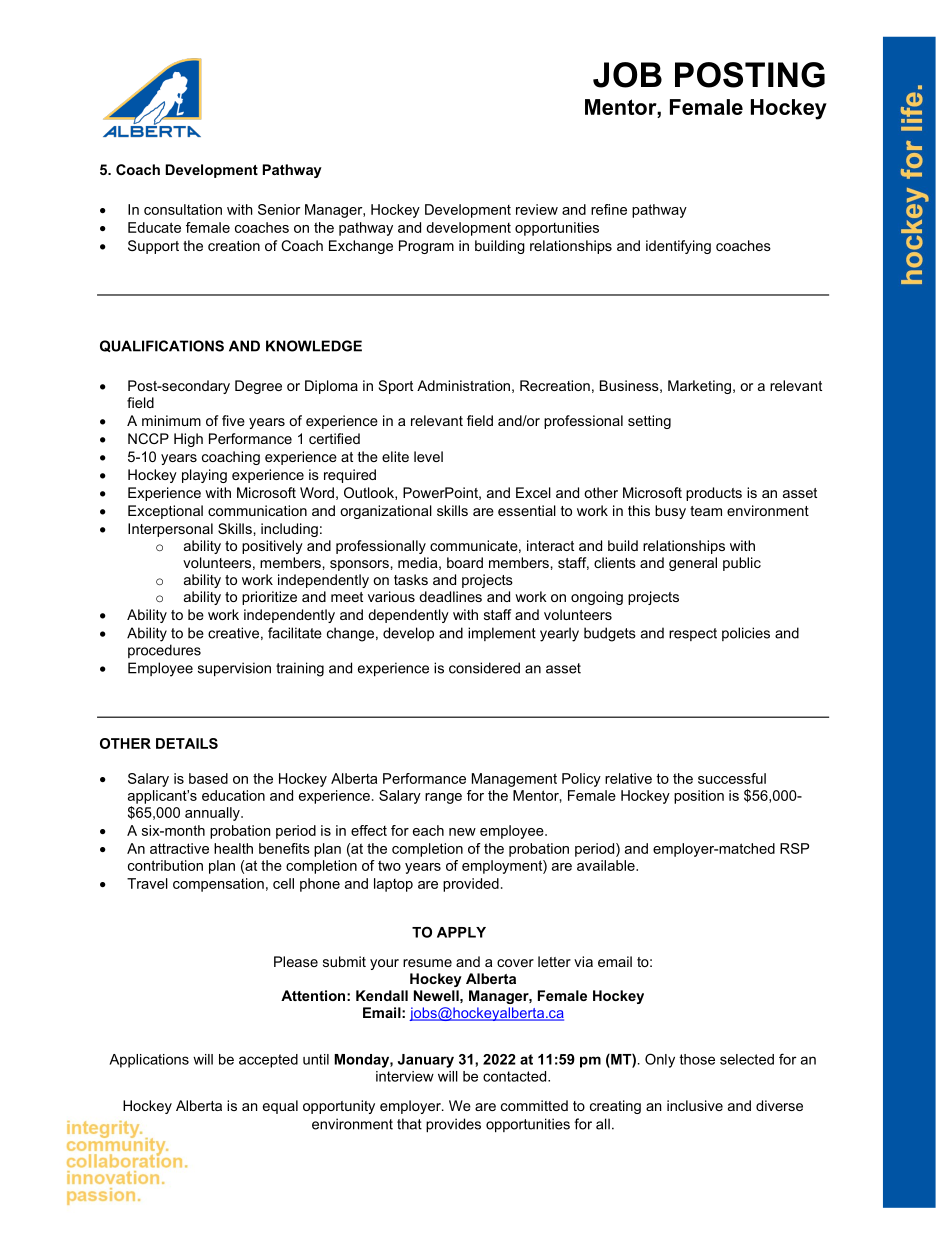 The height and width of the screenshot is (1233, 952). I want to click on equal, so click(280, 1107).
